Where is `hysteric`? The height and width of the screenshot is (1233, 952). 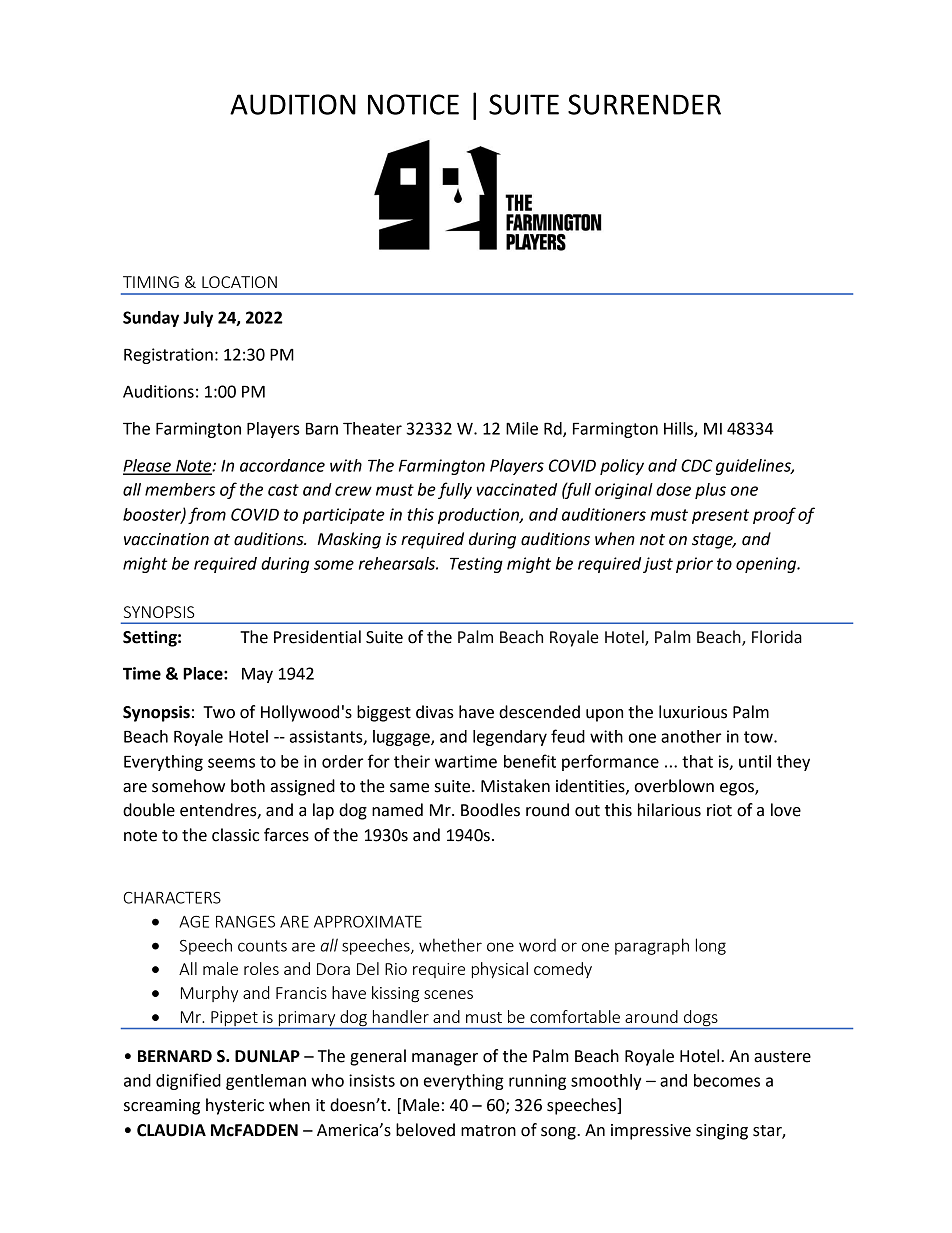
hysteric is located at coordinates (235, 1106).
